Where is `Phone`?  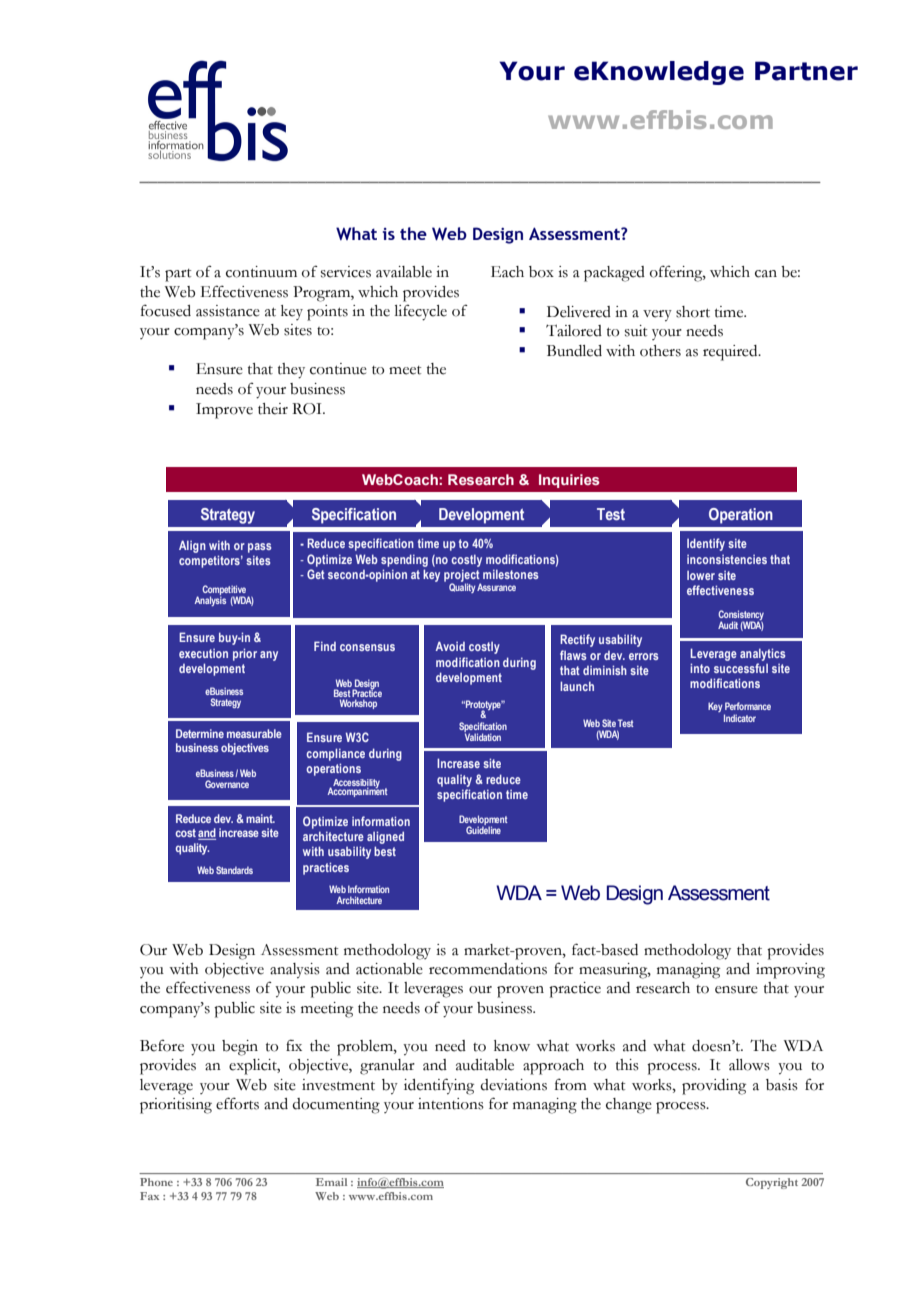
Phone is located at coordinates (156, 1182).
